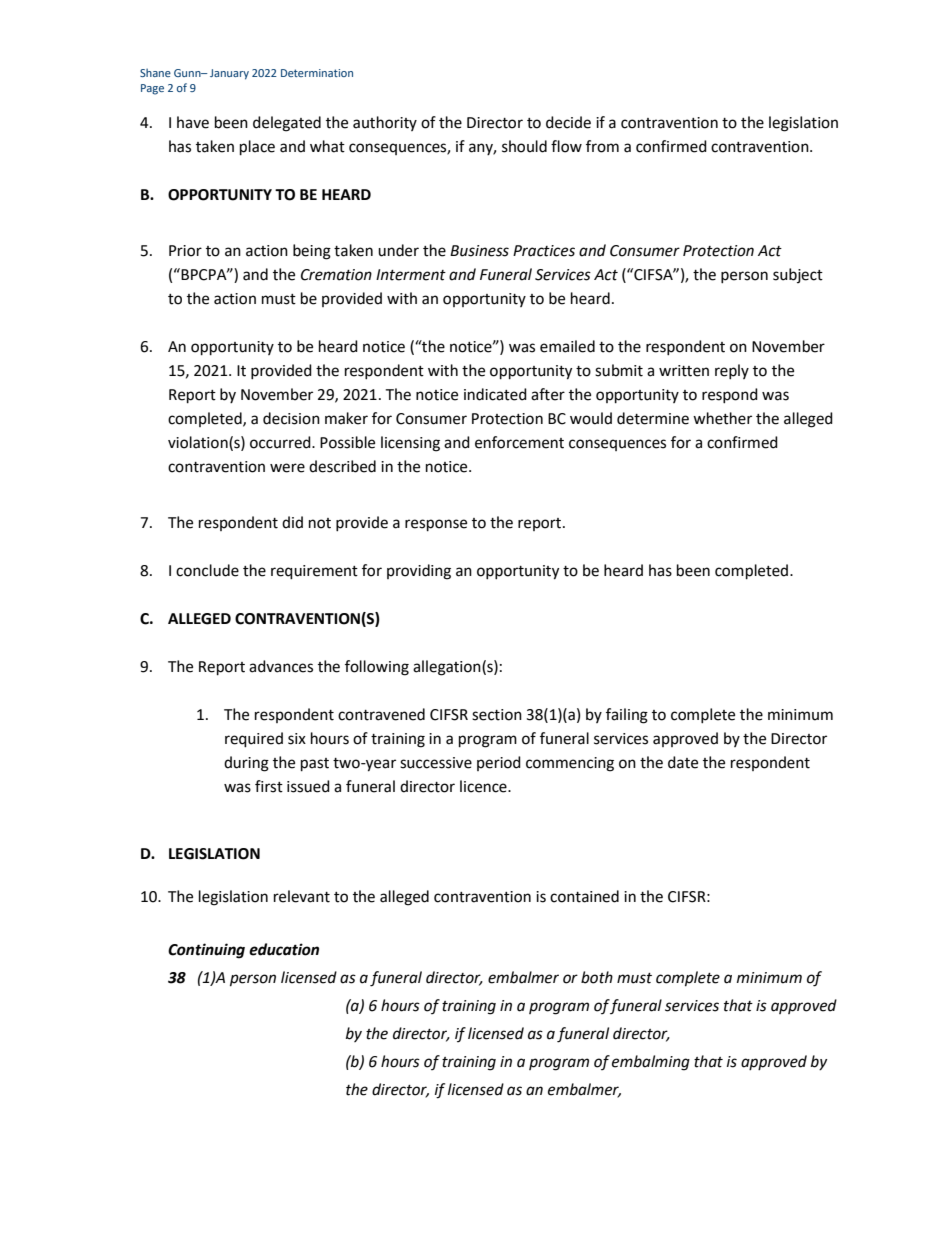  Describe the element at coordinates (722, 418) in the screenshot. I see `whether` at that location.
